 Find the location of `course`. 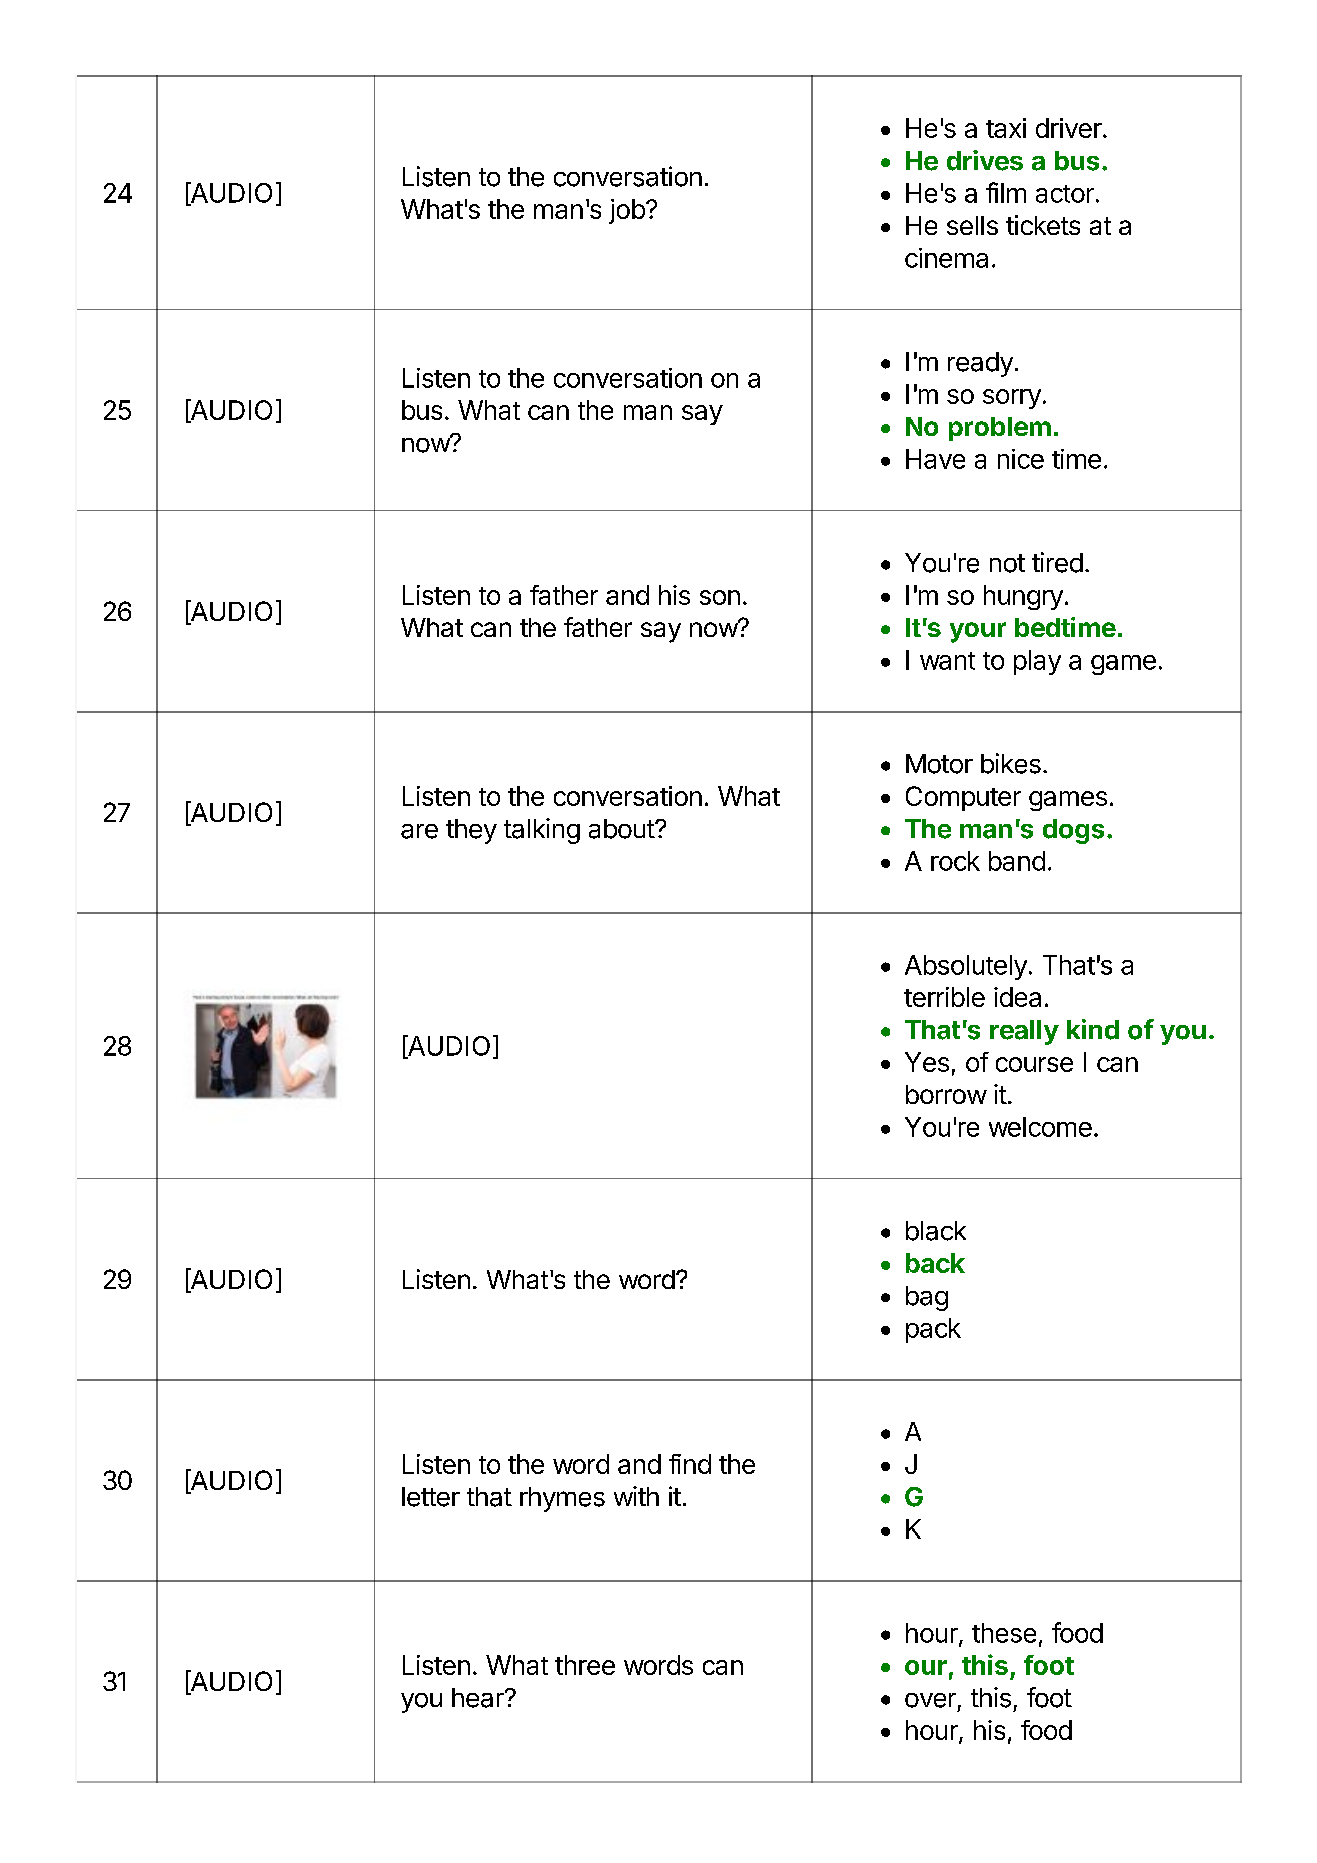

course is located at coordinates (1034, 1064).
